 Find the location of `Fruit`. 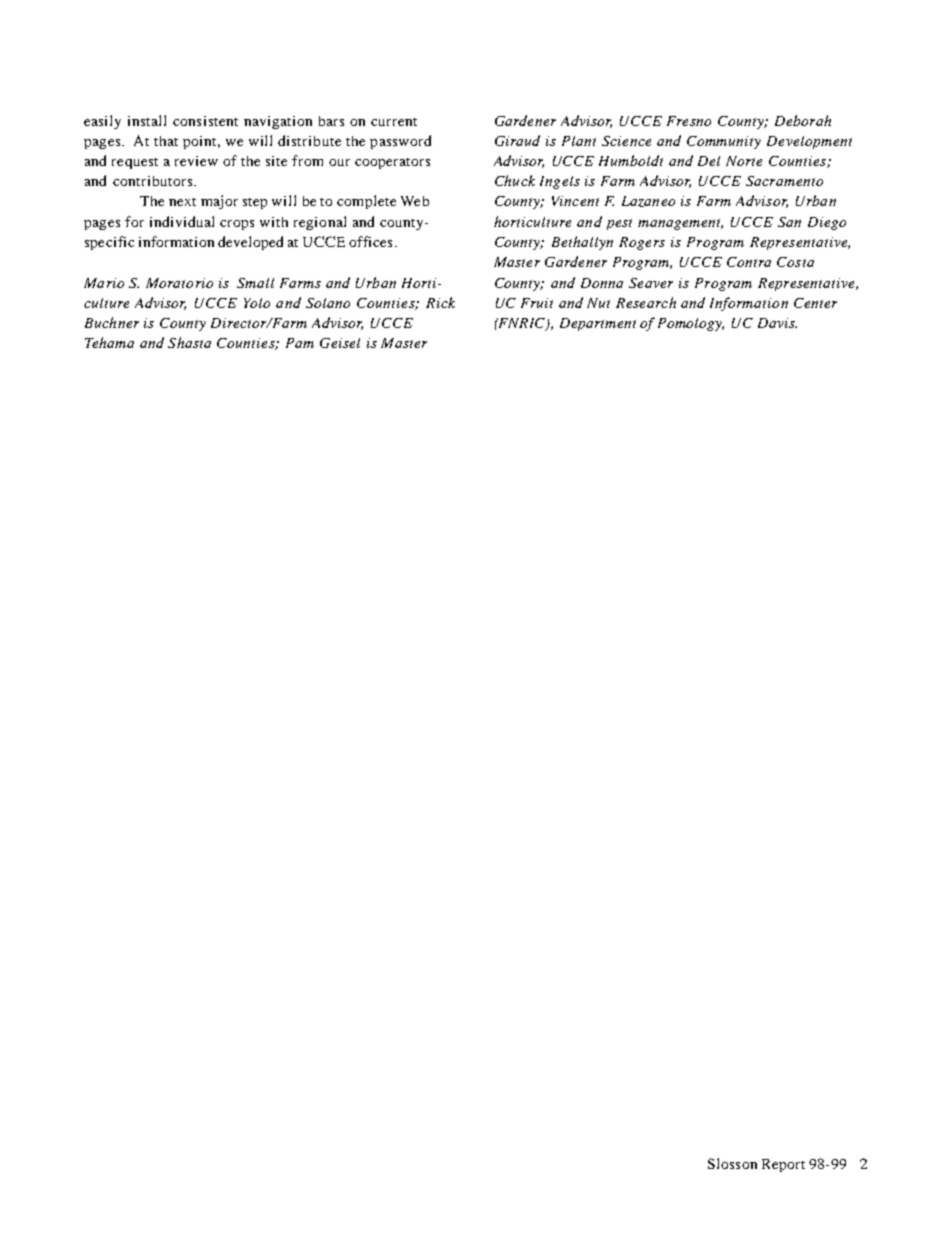

Fruit is located at coordinates (537, 303).
